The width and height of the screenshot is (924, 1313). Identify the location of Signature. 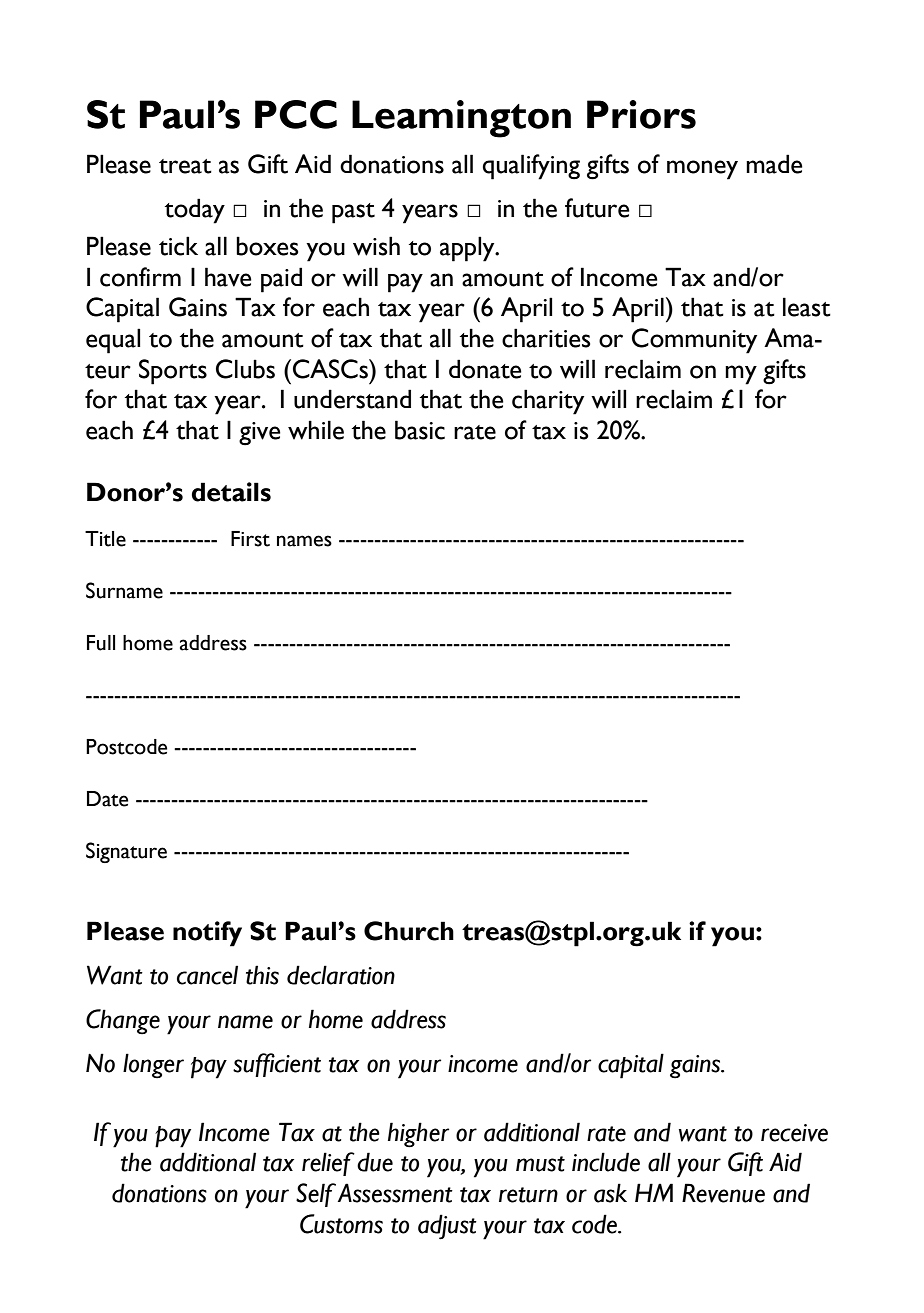
(126, 852).
